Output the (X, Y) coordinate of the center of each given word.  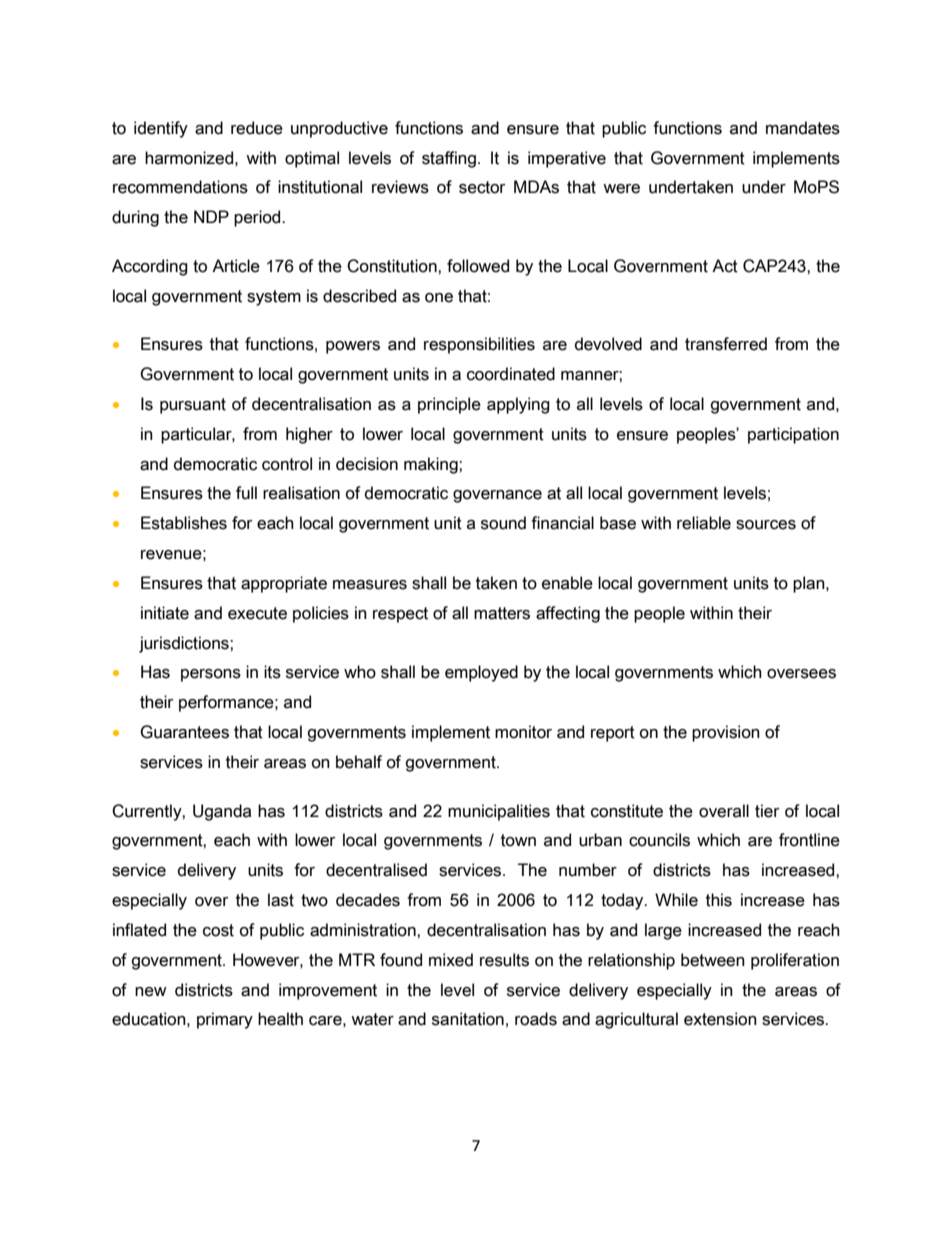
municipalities (499, 812)
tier (767, 811)
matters (502, 613)
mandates (803, 128)
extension (720, 1019)
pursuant (193, 406)
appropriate (284, 584)
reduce (257, 128)
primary (225, 1020)
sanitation (468, 1019)
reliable (704, 523)
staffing (449, 159)
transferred (726, 344)
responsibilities (479, 345)
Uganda (222, 812)
